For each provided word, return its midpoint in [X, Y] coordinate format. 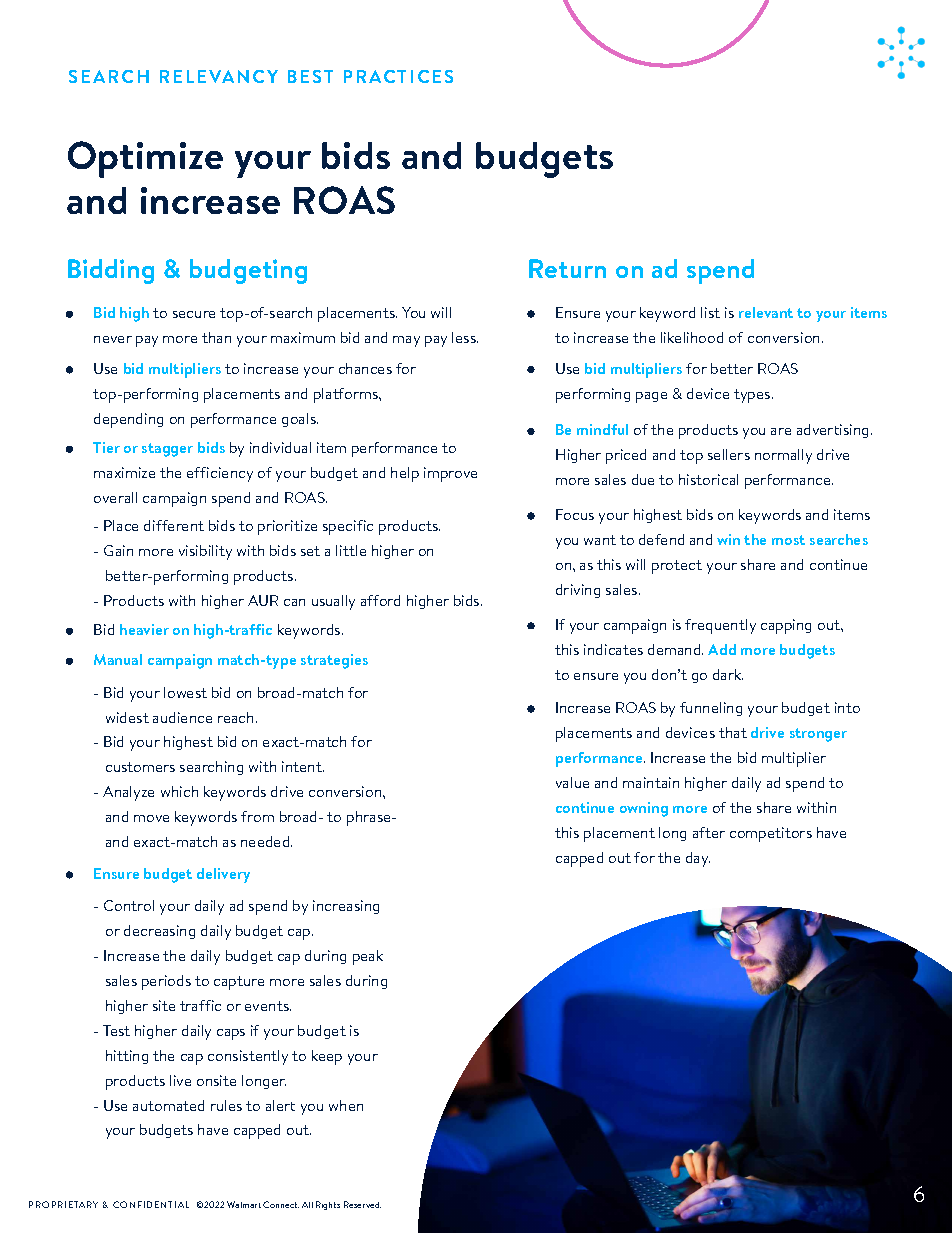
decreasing [159, 932]
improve [450, 474]
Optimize [145, 159]
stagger [167, 450]
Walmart [244, 1204]
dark [728, 674]
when [346, 1105]
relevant [766, 312]
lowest [185, 692]
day [698, 859]
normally [783, 456]
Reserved [362, 1204]
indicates [613, 649]
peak [368, 957]
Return [567, 268]
